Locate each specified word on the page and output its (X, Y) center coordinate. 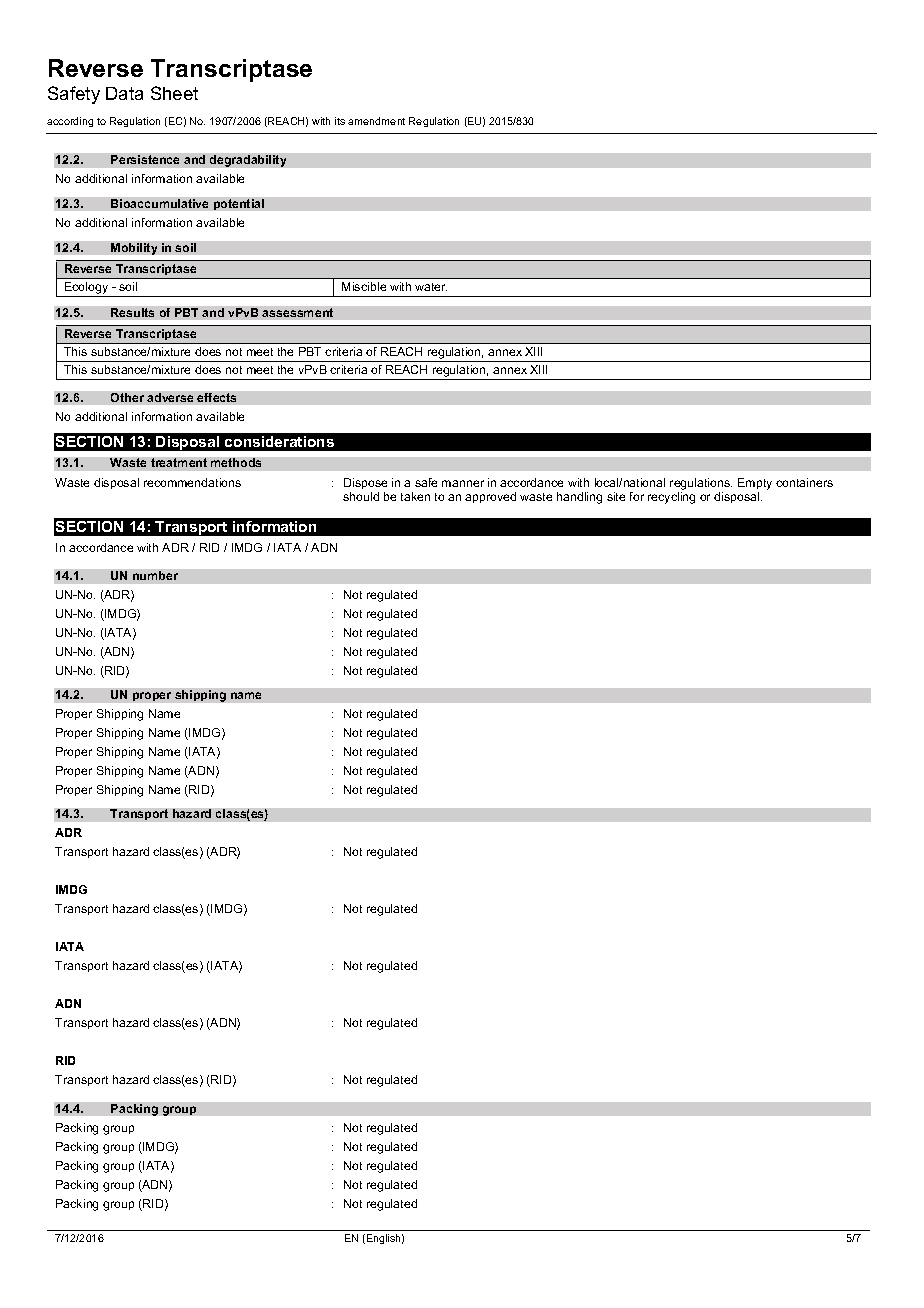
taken (415, 496)
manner (463, 483)
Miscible (364, 286)
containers (804, 482)
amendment (376, 121)
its (340, 121)
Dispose (365, 483)
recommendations (192, 482)
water (431, 287)
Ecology (87, 289)
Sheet (174, 93)
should (361, 496)
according (70, 122)
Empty (755, 484)
